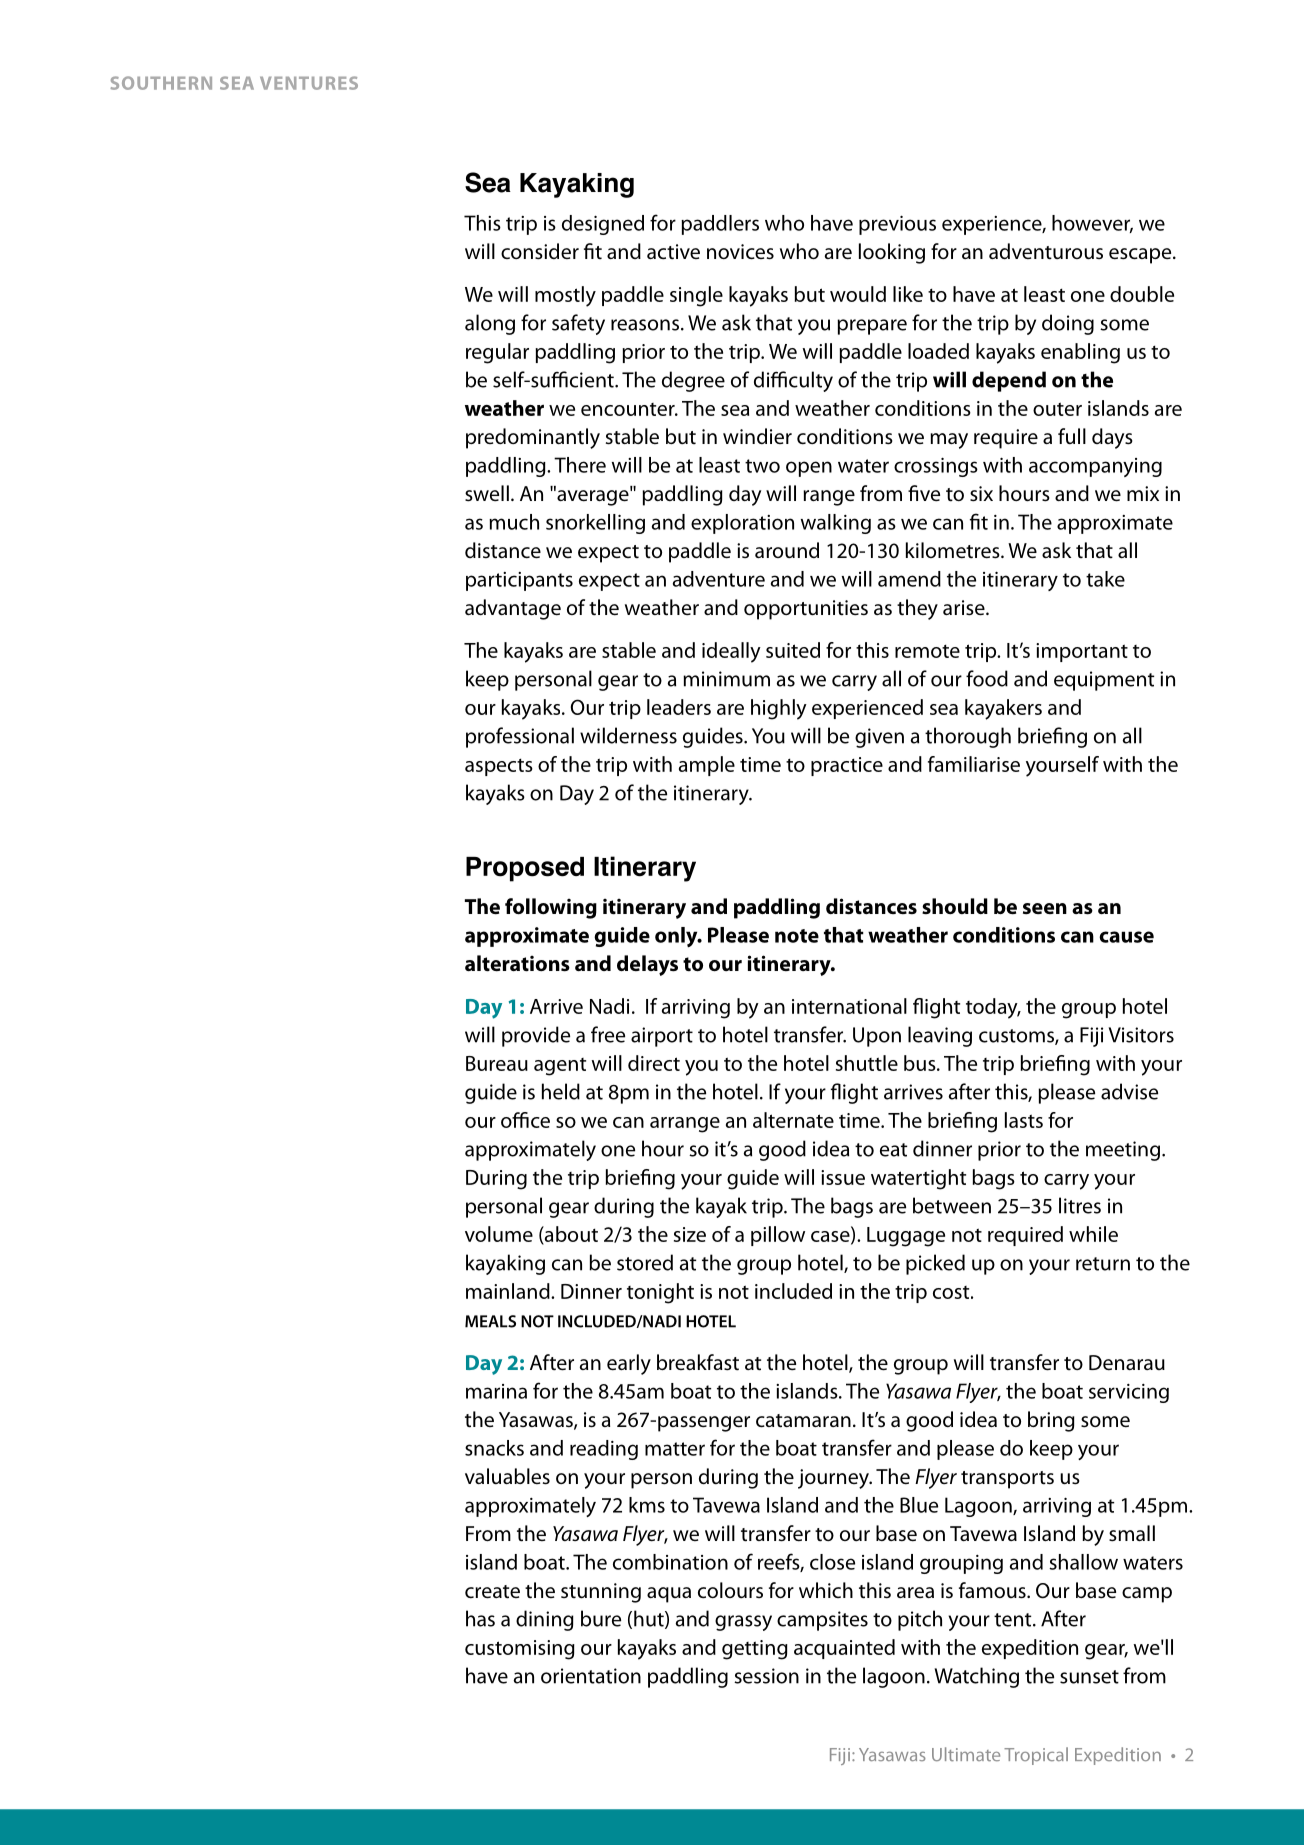 The height and width of the screenshot is (1845, 1304). I want to click on litres, so click(1080, 1205).
